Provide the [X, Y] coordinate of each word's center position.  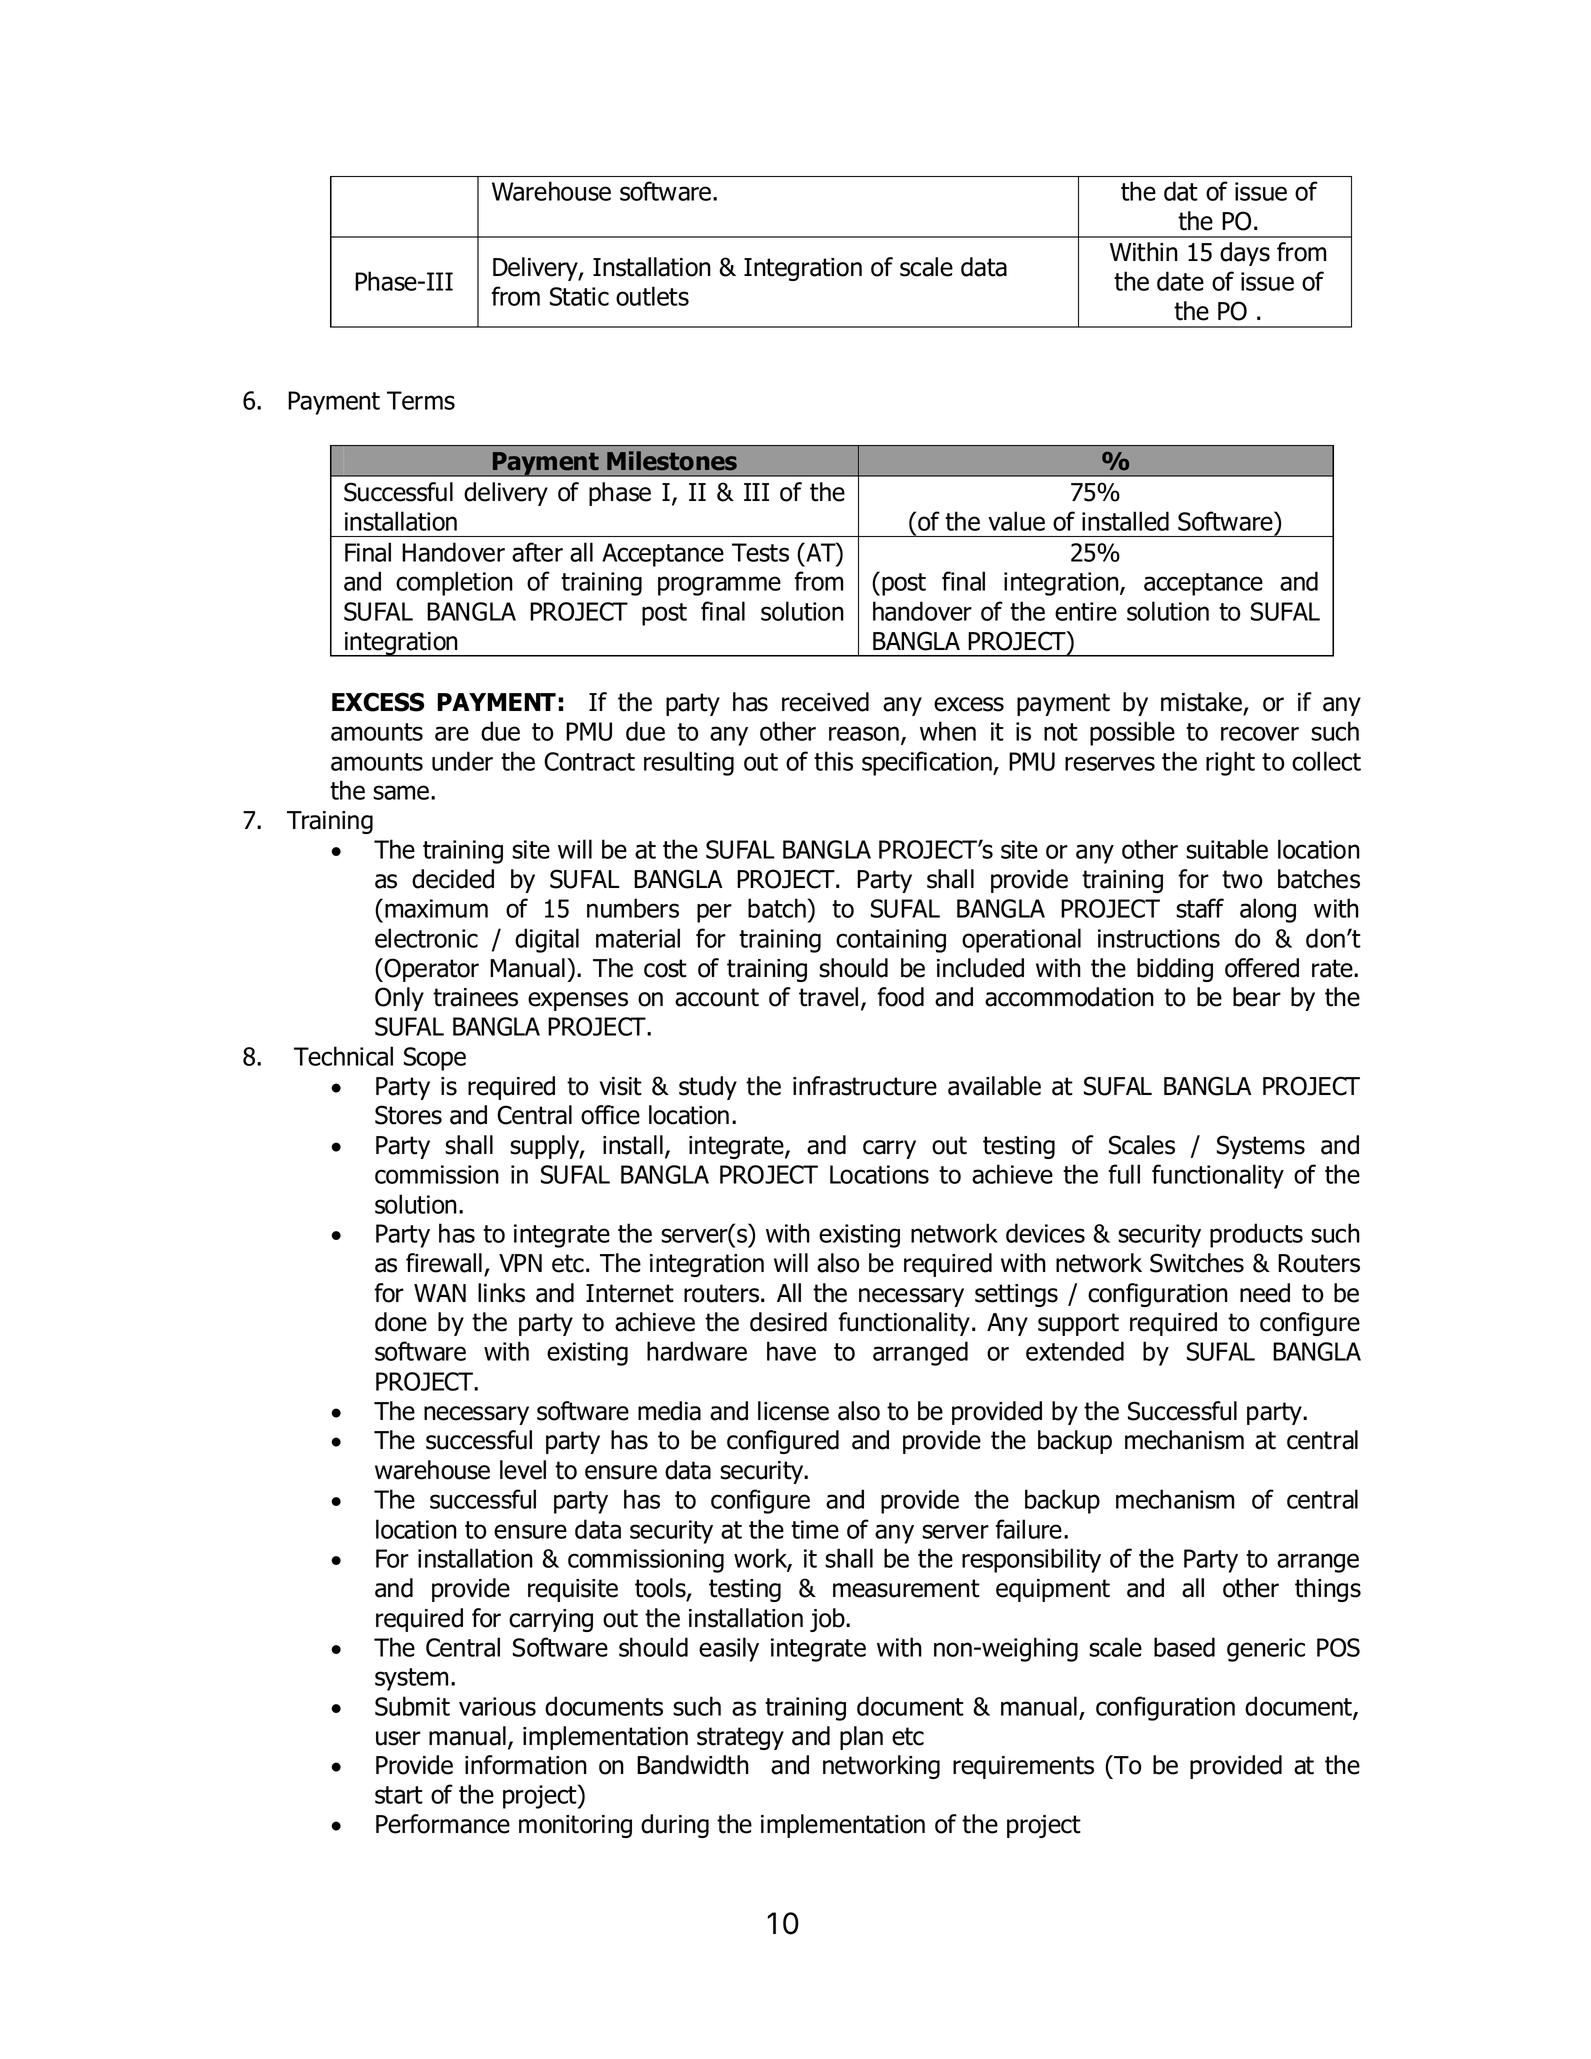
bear [1257, 997]
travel [828, 997]
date [1180, 281]
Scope [435, 1059]
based [1184, 1647]
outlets [652, 296]
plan [861, 1738]
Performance [443, 1824]
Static [579, 296]
